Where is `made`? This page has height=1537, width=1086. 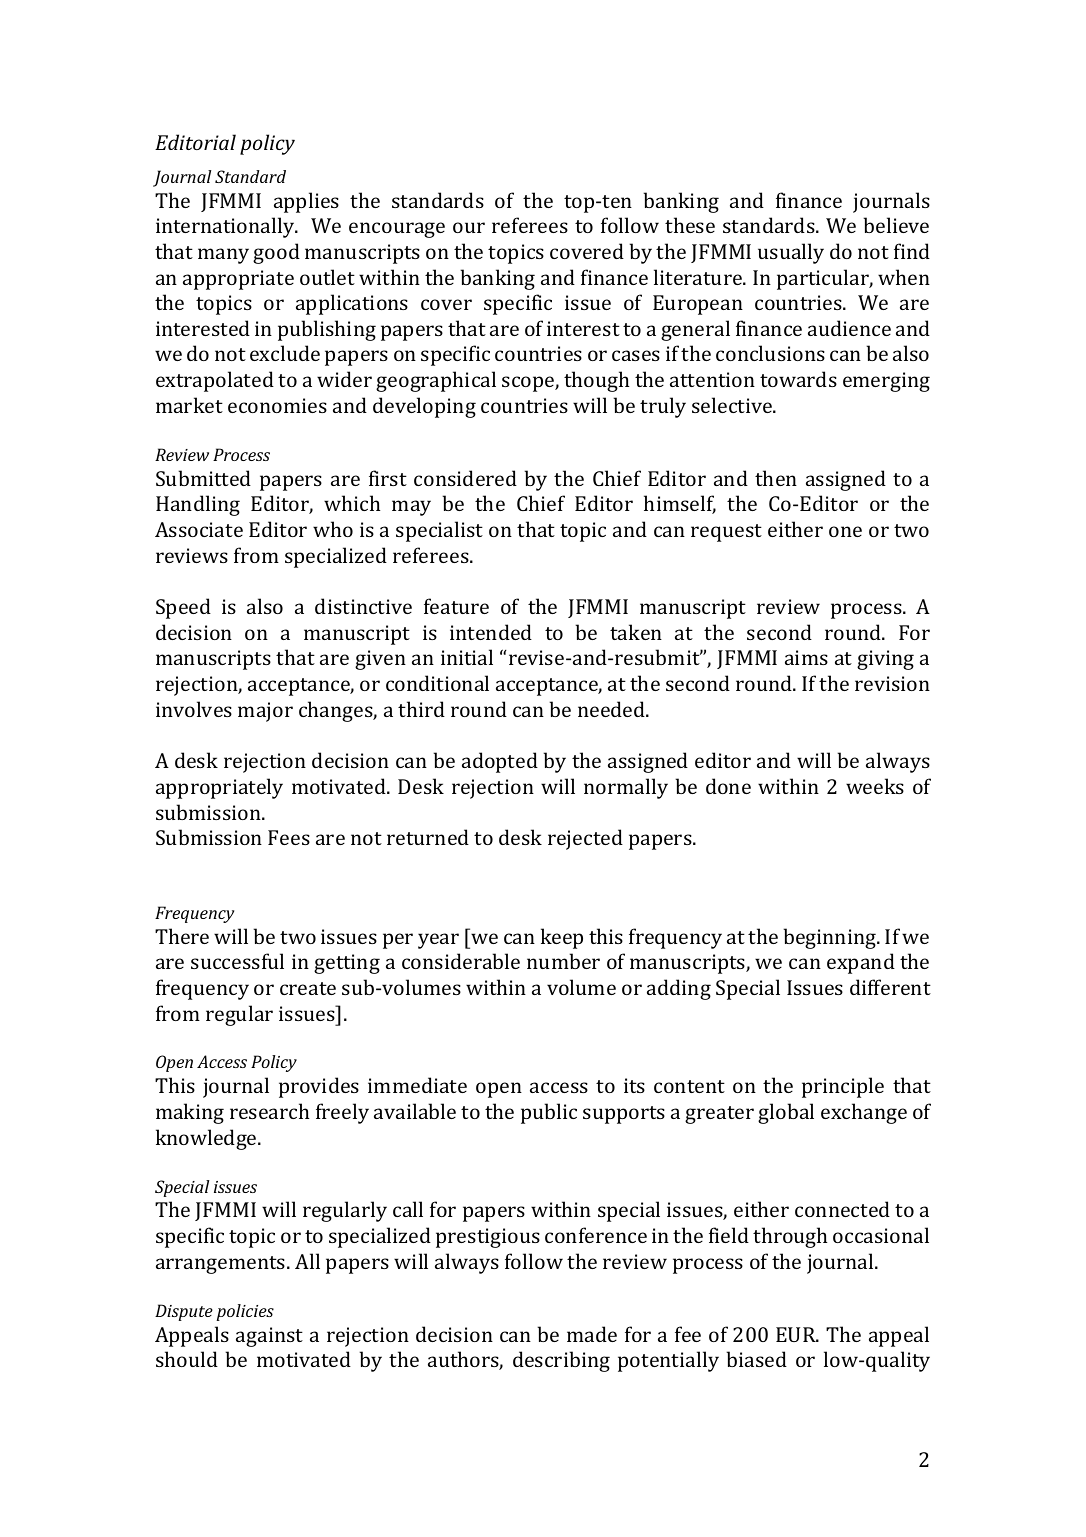
made is located at coordinates (592, 1334).
